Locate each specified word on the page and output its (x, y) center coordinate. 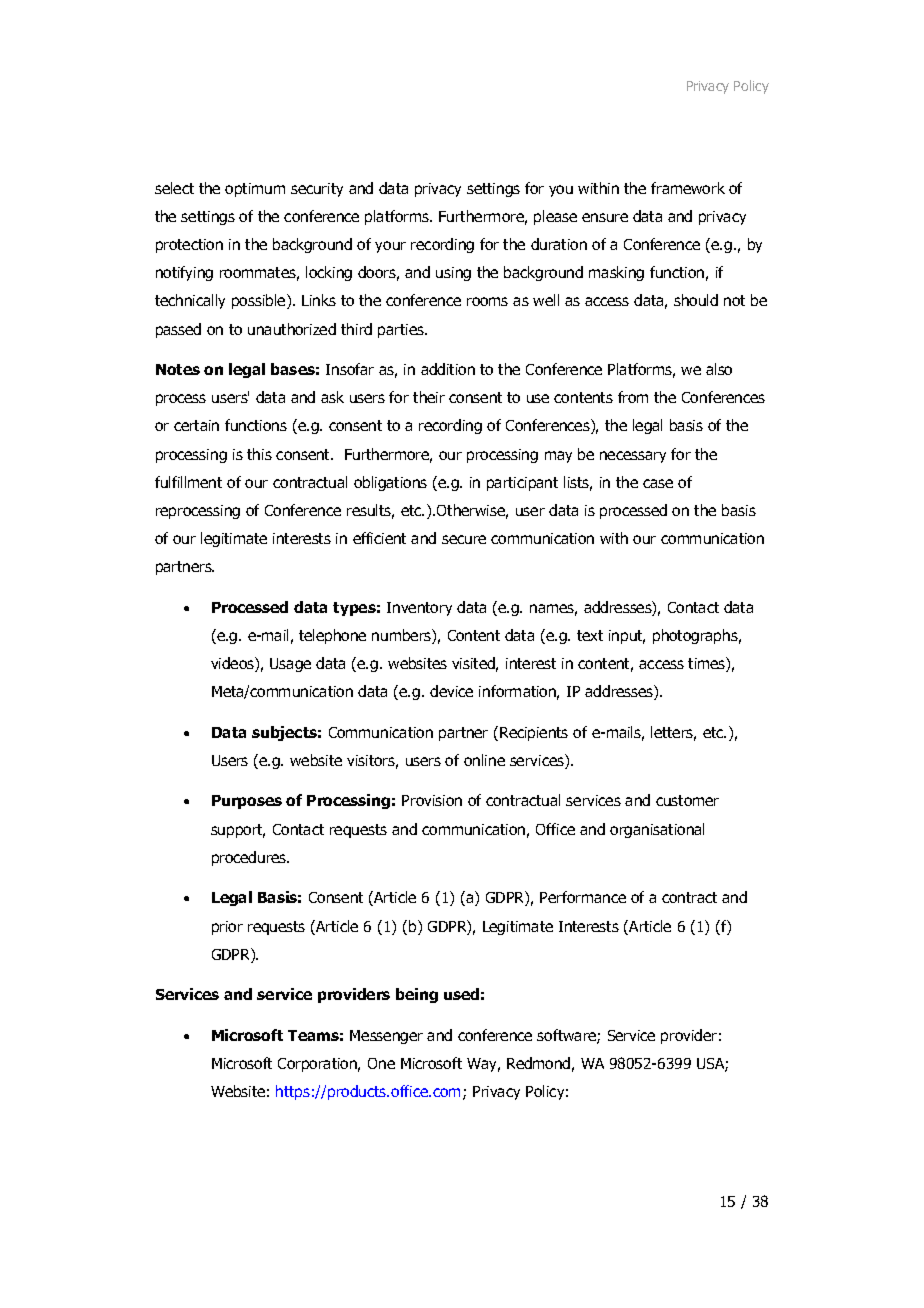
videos (233, 664)
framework (688, 188)
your (390, 247)
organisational (657, 830)
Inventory (419, 609)
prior (227, 928)
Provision (432, 800)
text (590, 635)
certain (196, 425)
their (429, 397)
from (633, 397)
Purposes (247, 802)
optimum (255, 190)
